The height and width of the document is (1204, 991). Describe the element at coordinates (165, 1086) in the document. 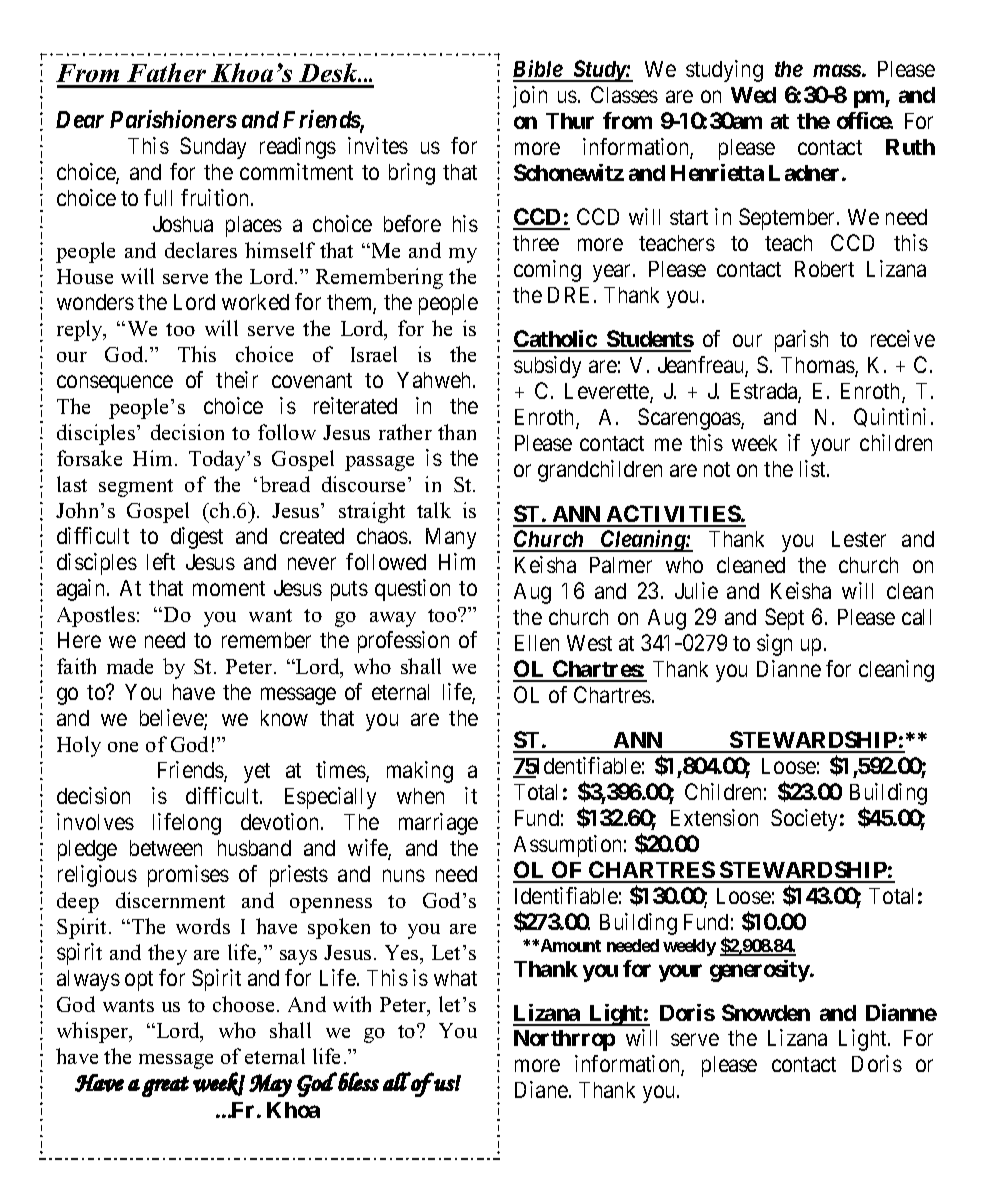

I see `great` at that location.
